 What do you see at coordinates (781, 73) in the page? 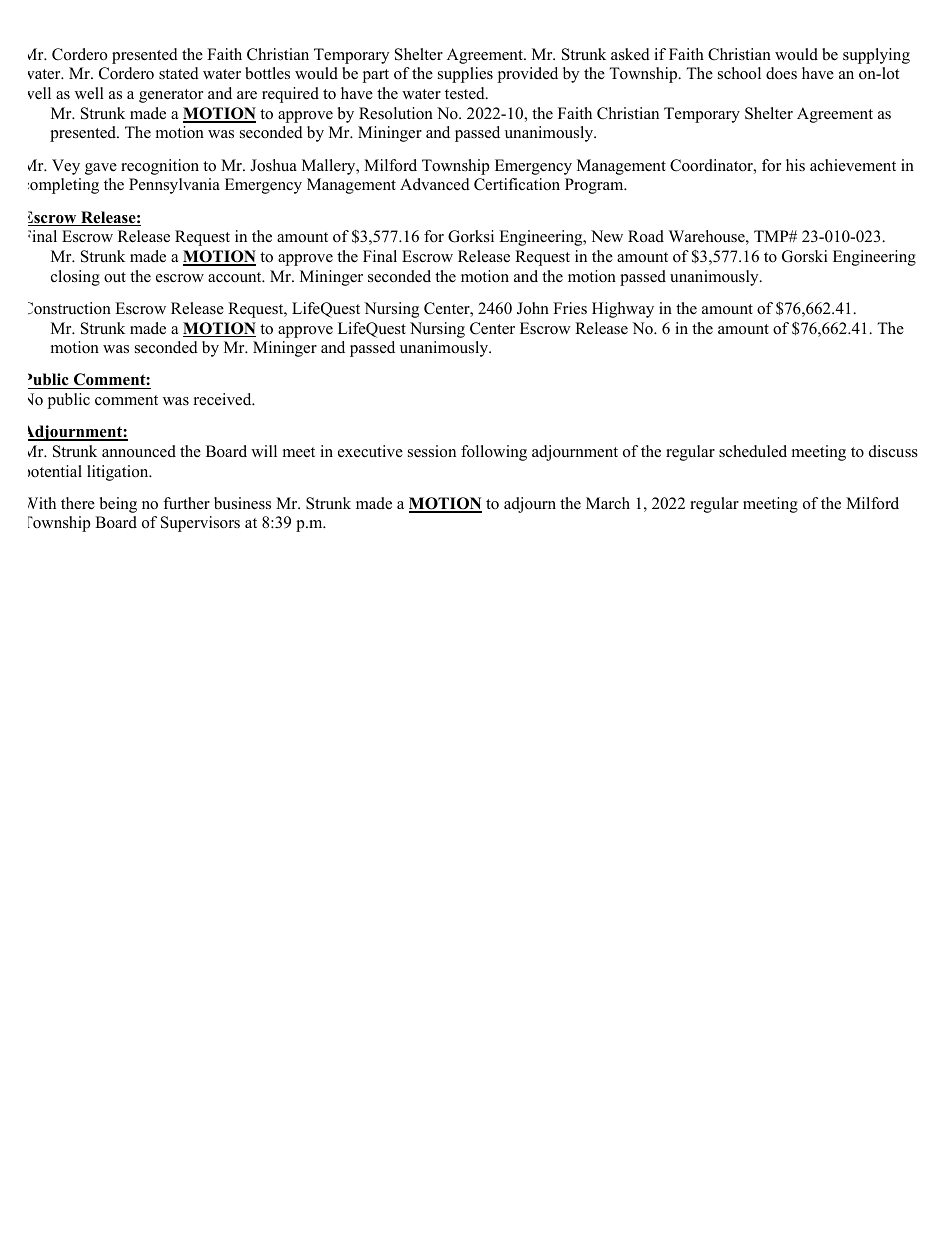
I see `does` at bounding box center [781, 73].
